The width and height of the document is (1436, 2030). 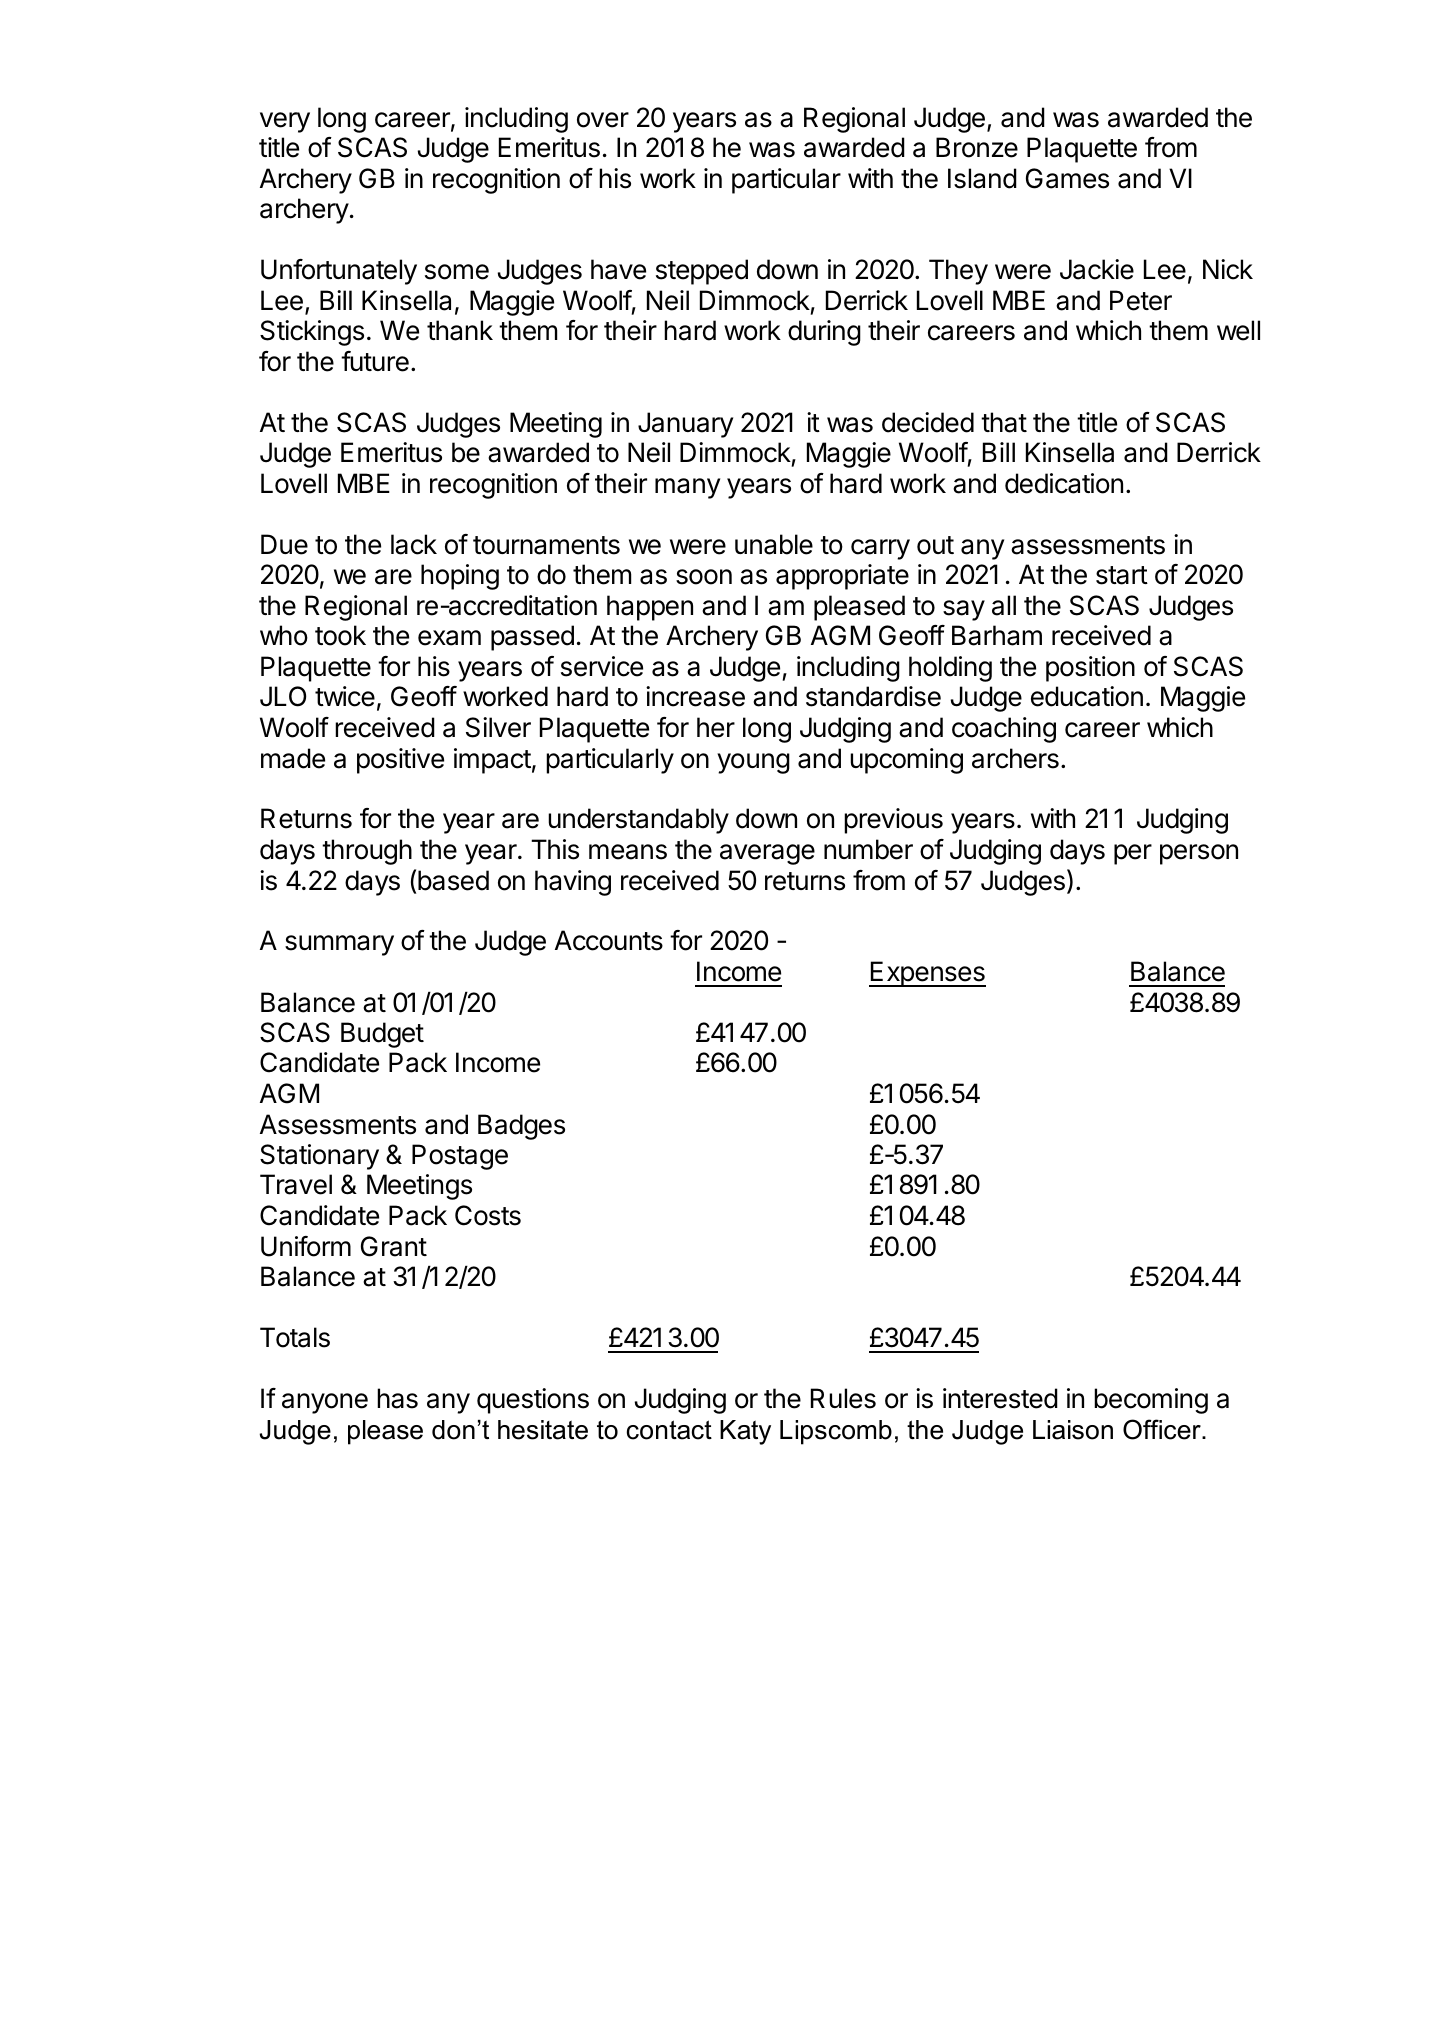 What do you see at coordinates (603, 120) in the document?
I see `over` at bounding box center [603, 120].
